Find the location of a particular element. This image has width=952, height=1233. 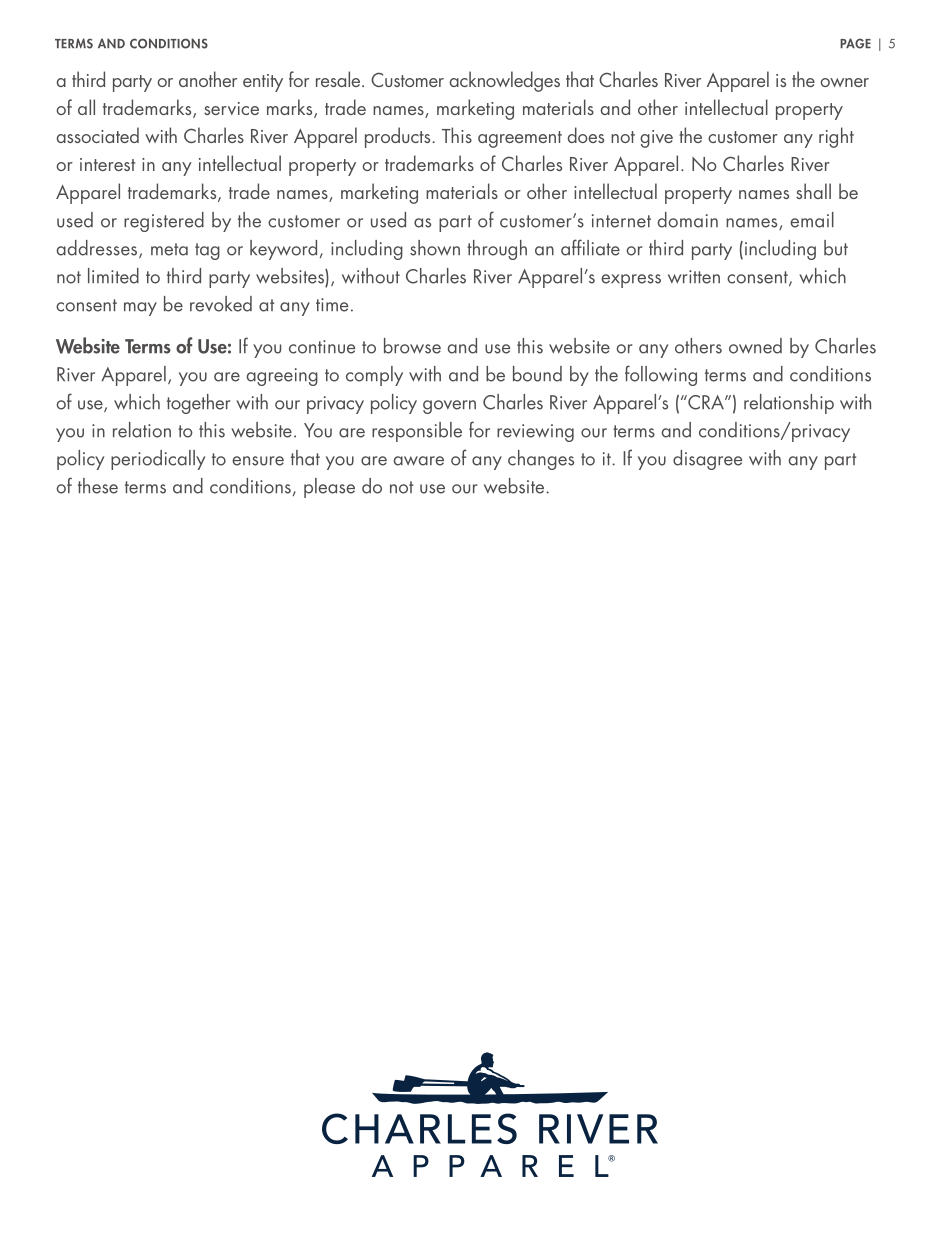

acknowledges is located at coordinates (504, 81).
